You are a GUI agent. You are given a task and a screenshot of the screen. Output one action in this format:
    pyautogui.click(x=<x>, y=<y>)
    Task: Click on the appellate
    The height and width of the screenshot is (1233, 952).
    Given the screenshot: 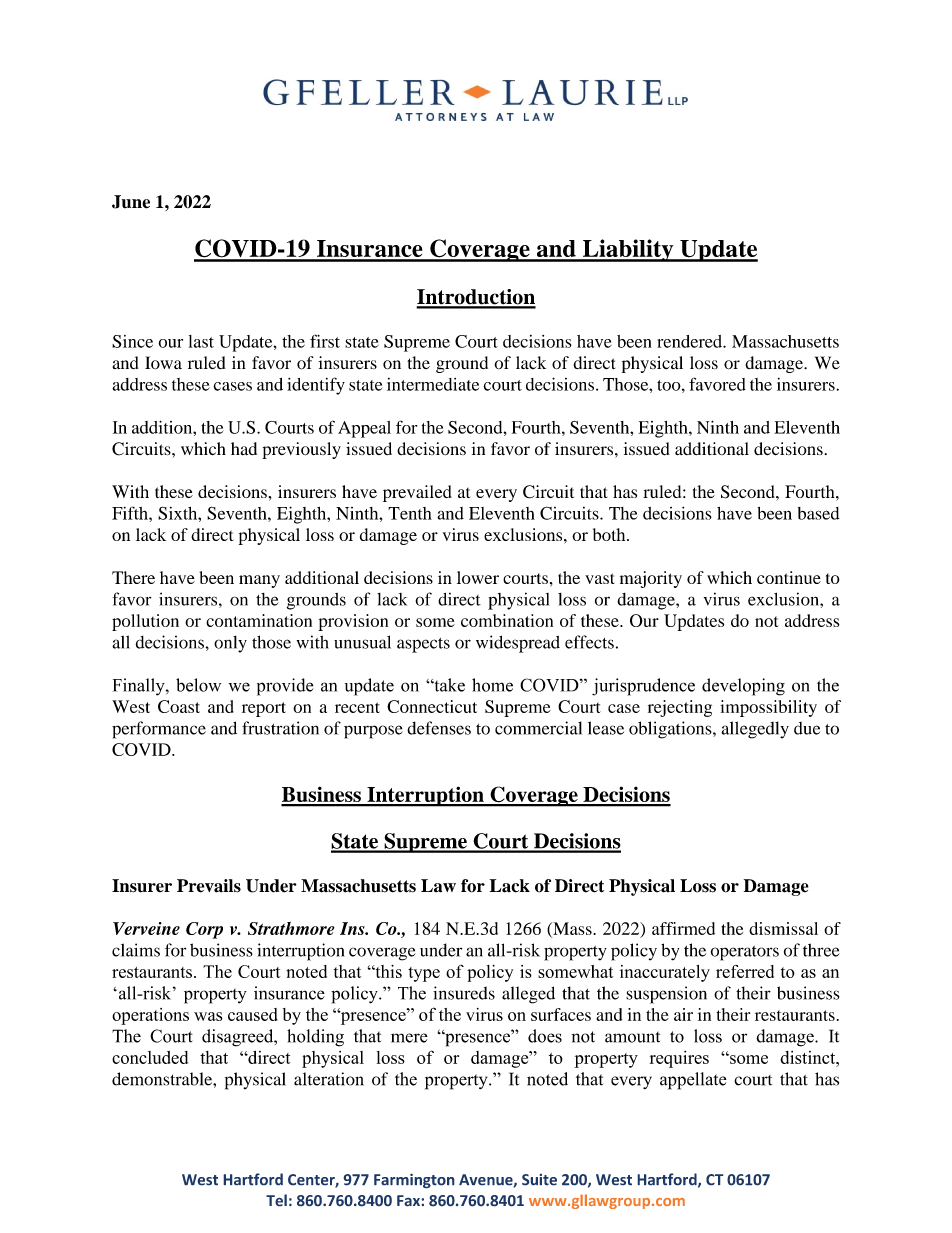 What is the action you would take?
    pyautogui.click(x=693, y=1081)
